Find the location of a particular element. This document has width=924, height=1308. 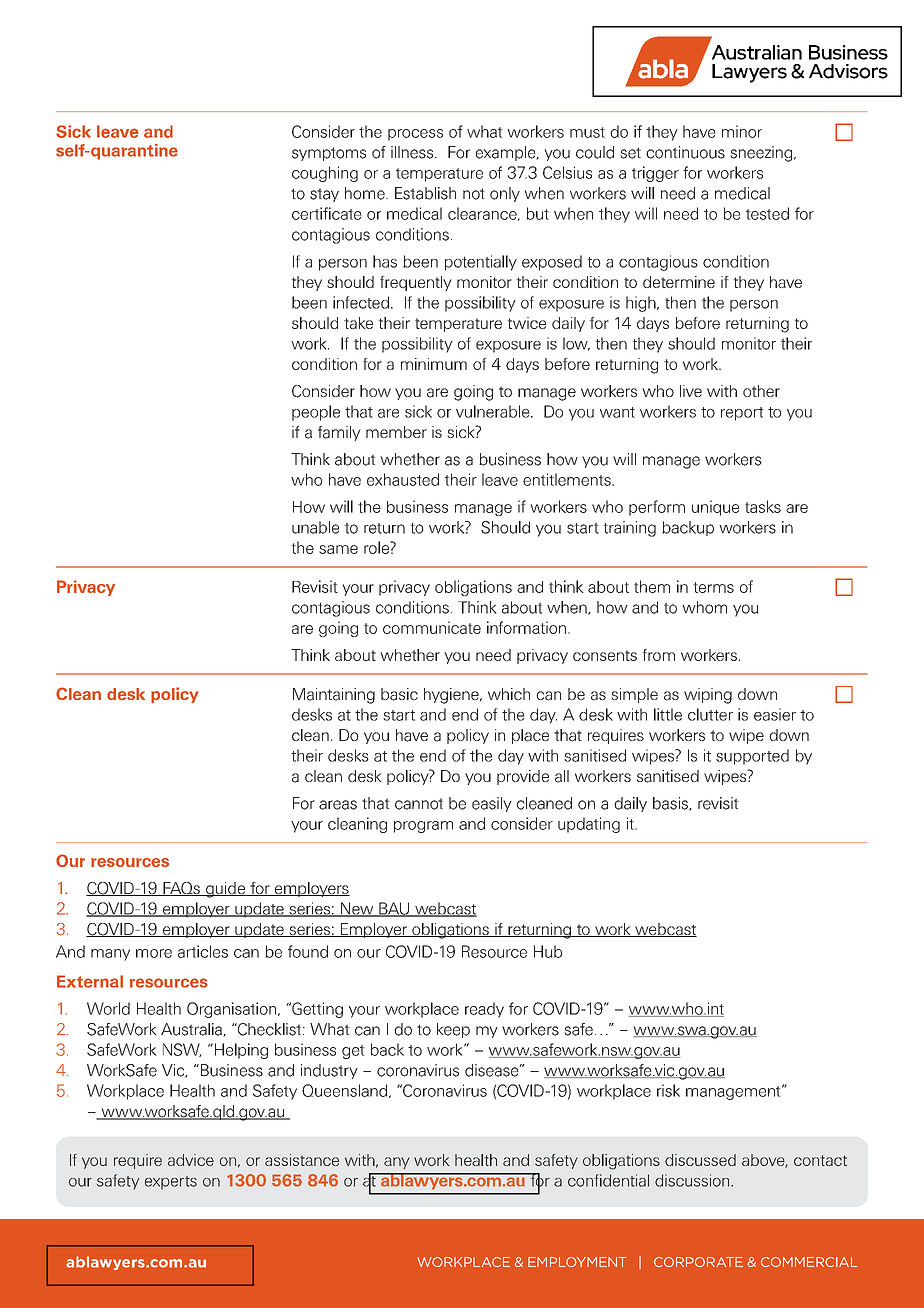

coughing is located at coordinates (325, 174).
